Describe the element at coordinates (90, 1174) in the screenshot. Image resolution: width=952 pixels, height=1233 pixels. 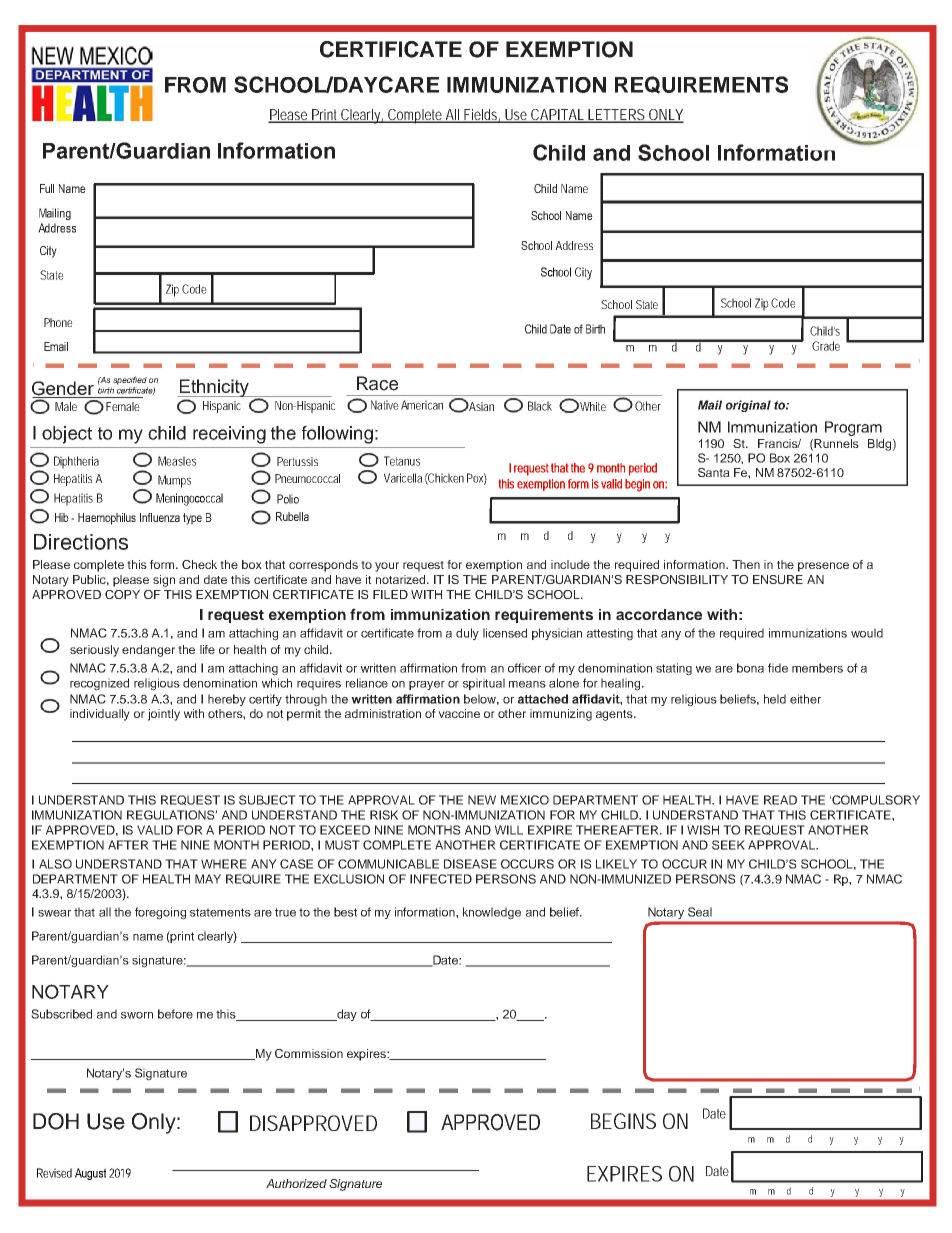
I see `August` at that location.
